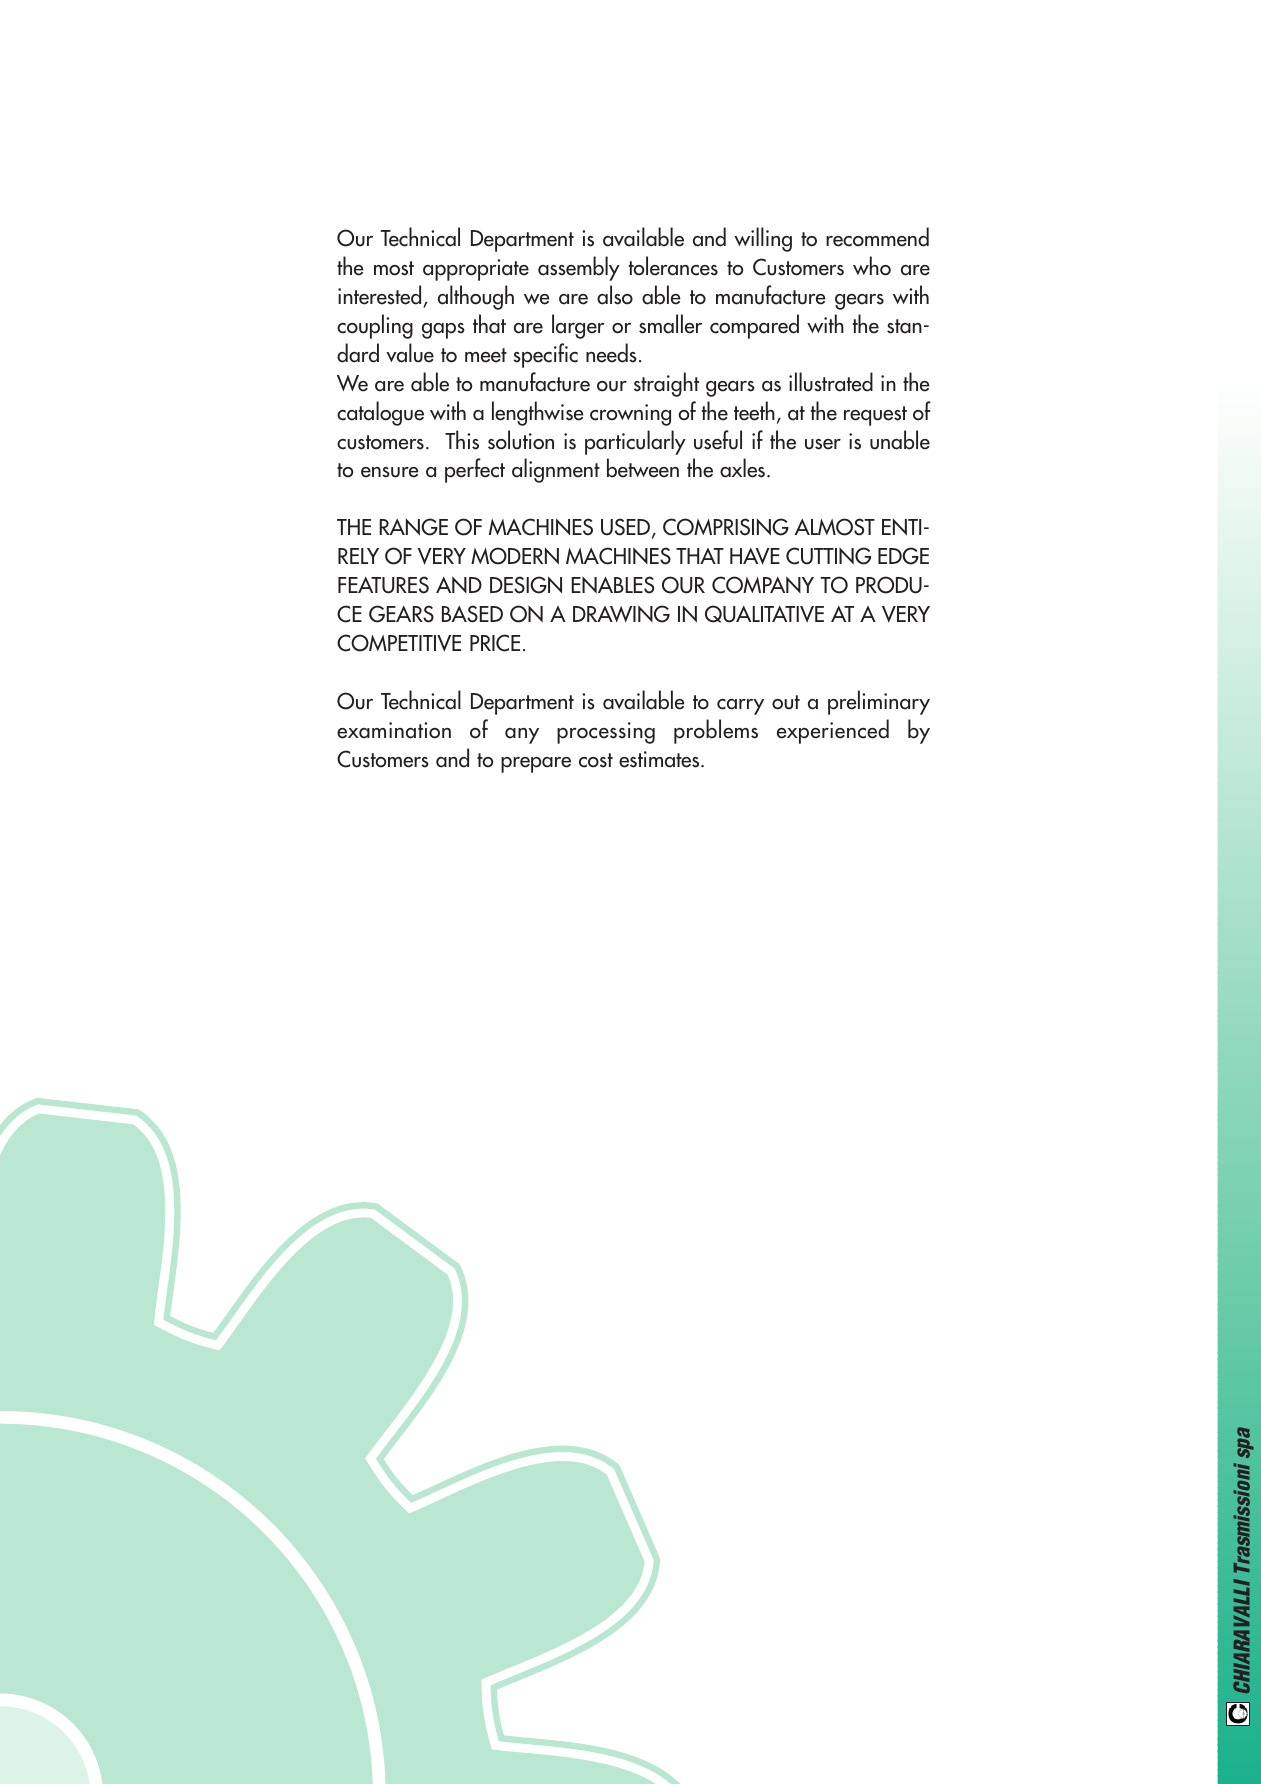 Image resolution: width=1261 pixels, height=1784 pixels. I want to click on examination, so click(394, 730).
